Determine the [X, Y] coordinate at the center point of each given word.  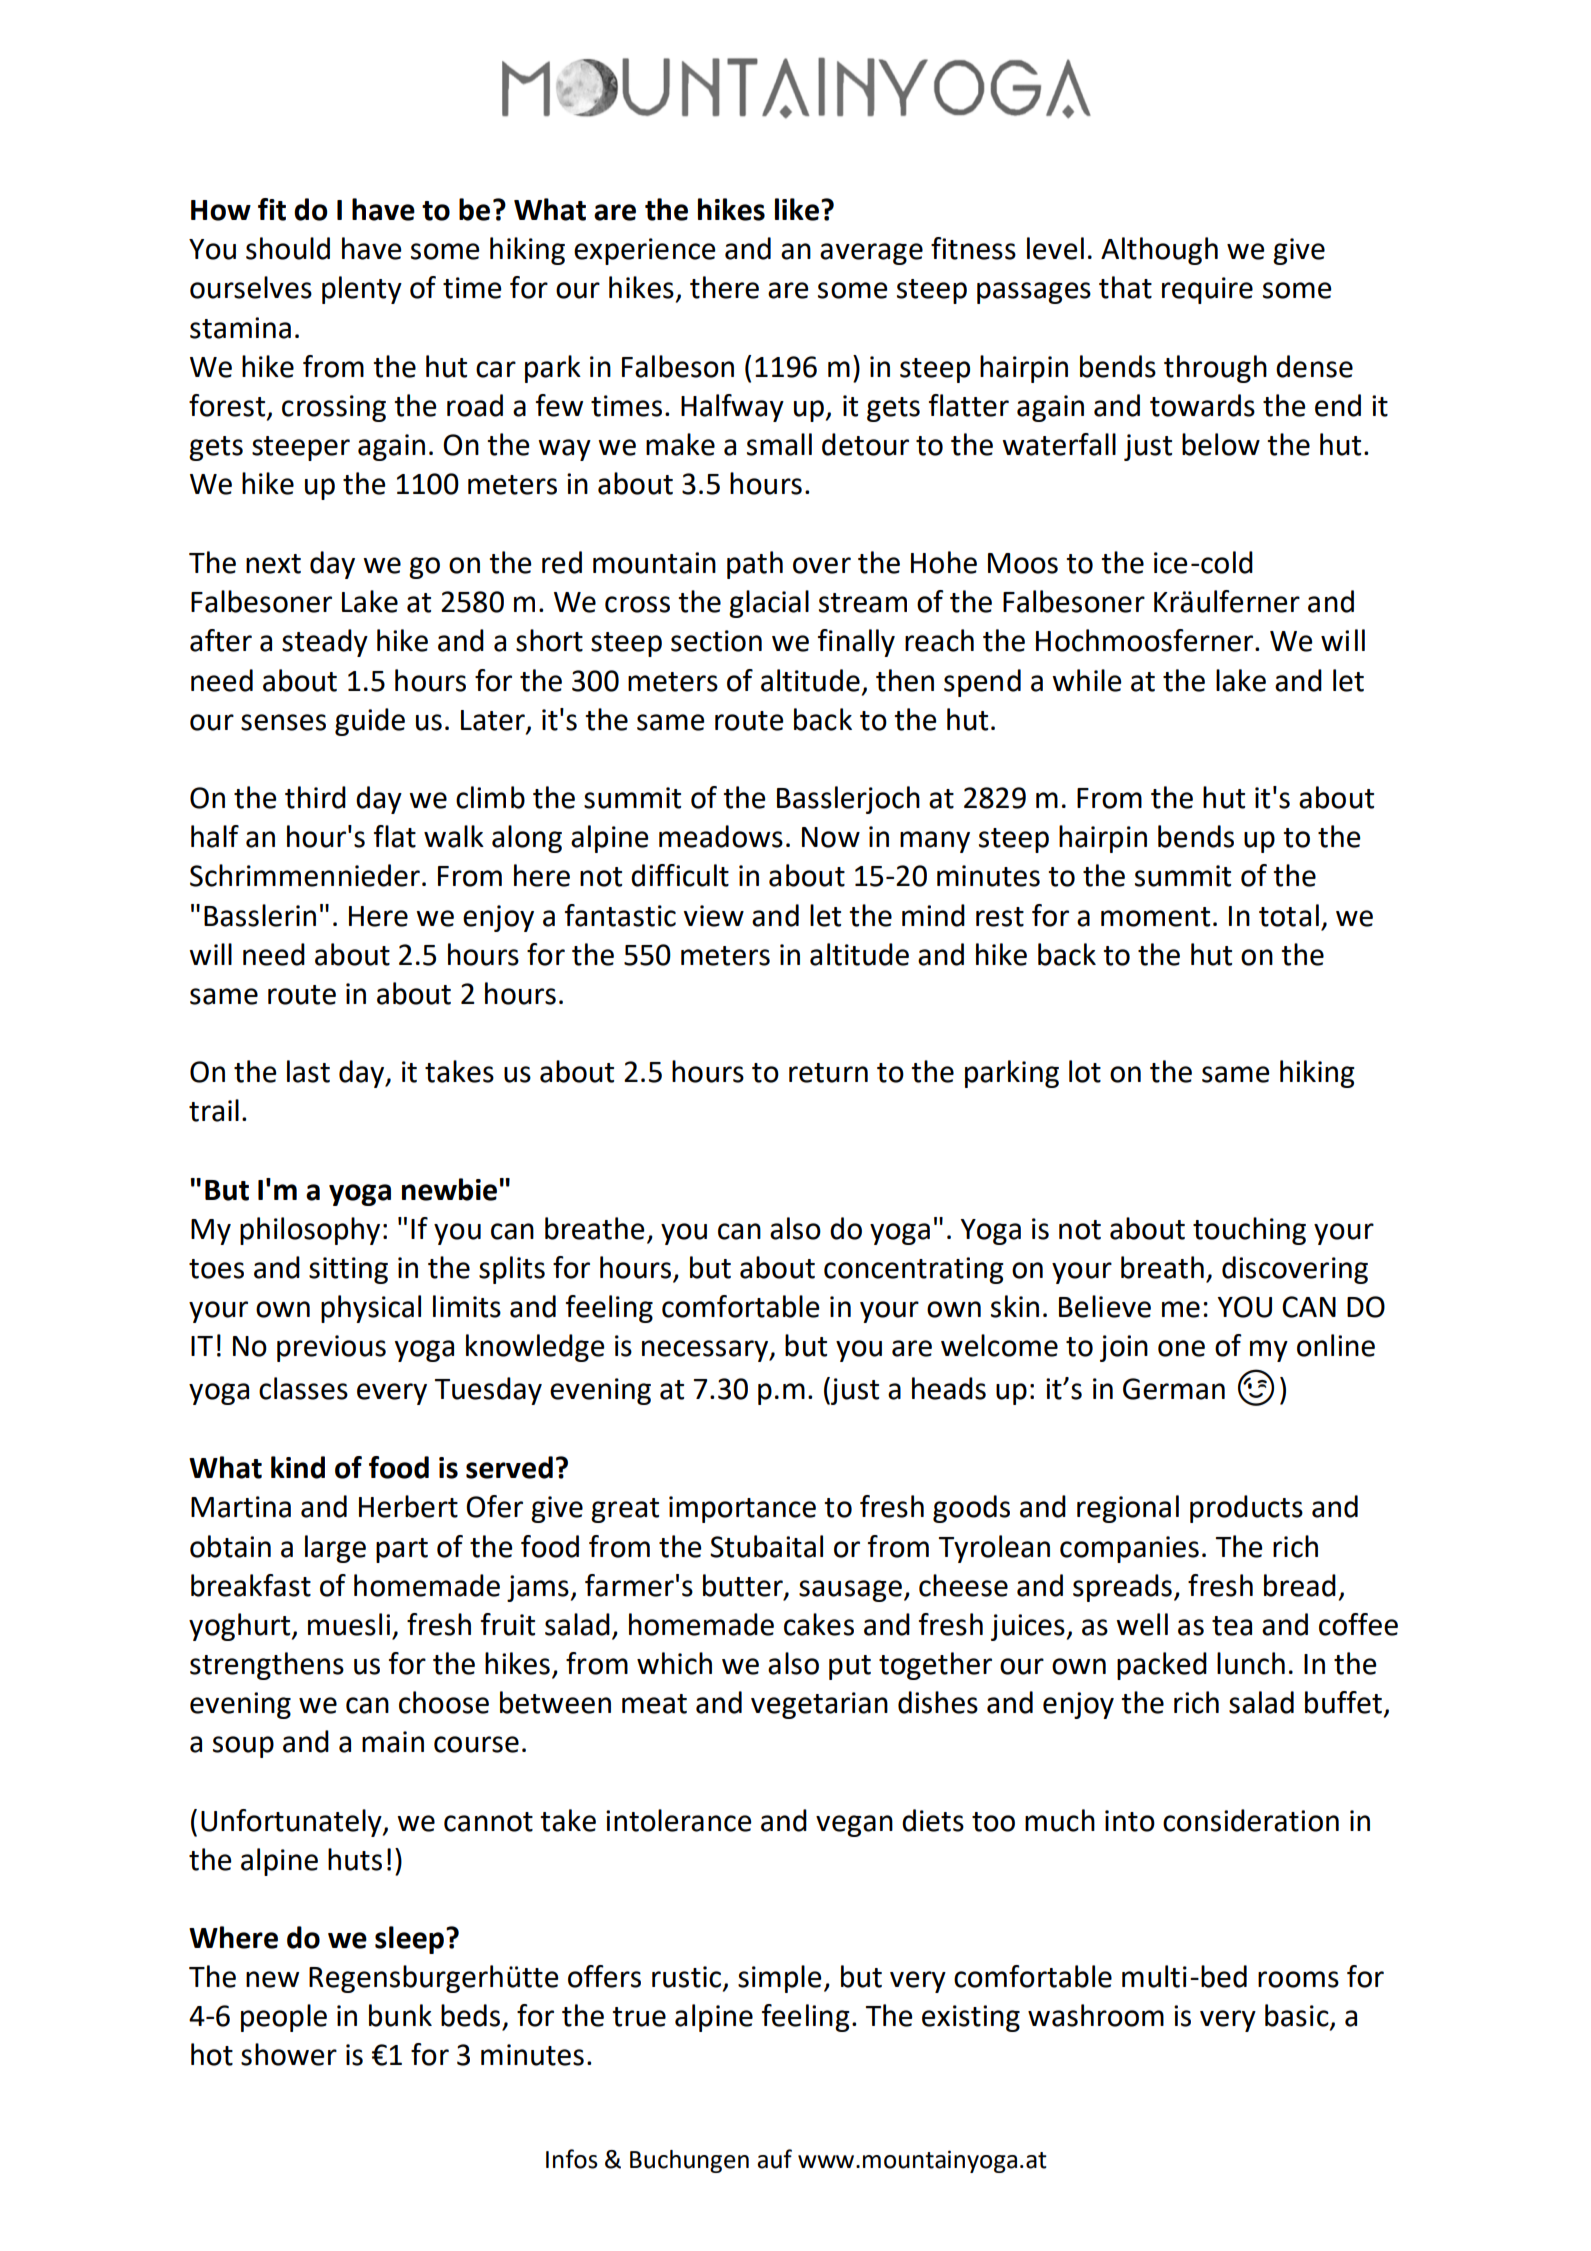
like [797, 209]
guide [370, 722]
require [1207, 290]
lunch [1251, 1663]
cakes [819, 1624]
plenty [362, 290]
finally [856, 643]
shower [289, 2054]
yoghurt [241, 1627]
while [1087, 680]
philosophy [310, 1231]
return [828, 1073]
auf [774, 2159]
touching [1249, 1231]
